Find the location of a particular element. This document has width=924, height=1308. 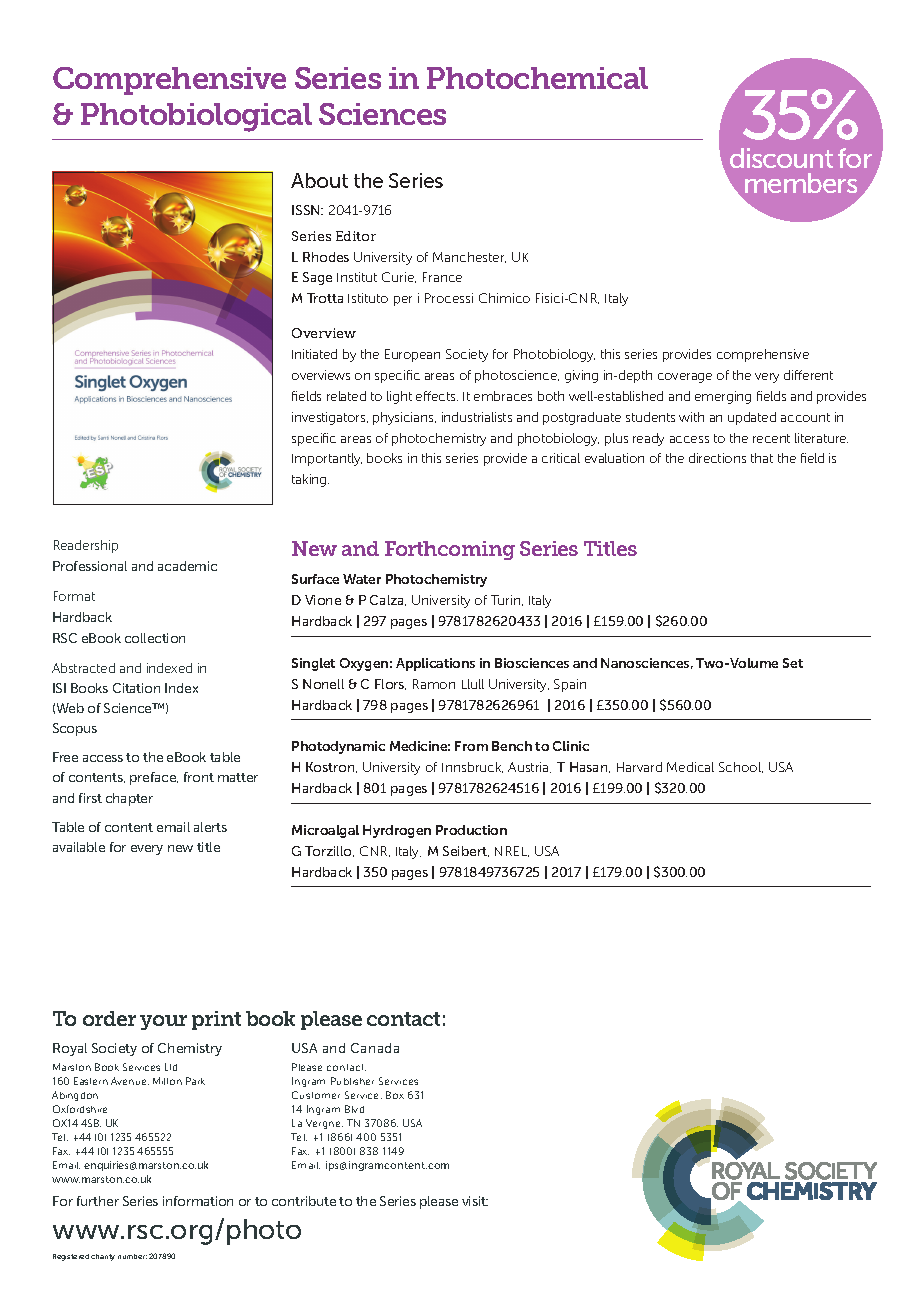

Ramon is located at coordinates (434, 684).
